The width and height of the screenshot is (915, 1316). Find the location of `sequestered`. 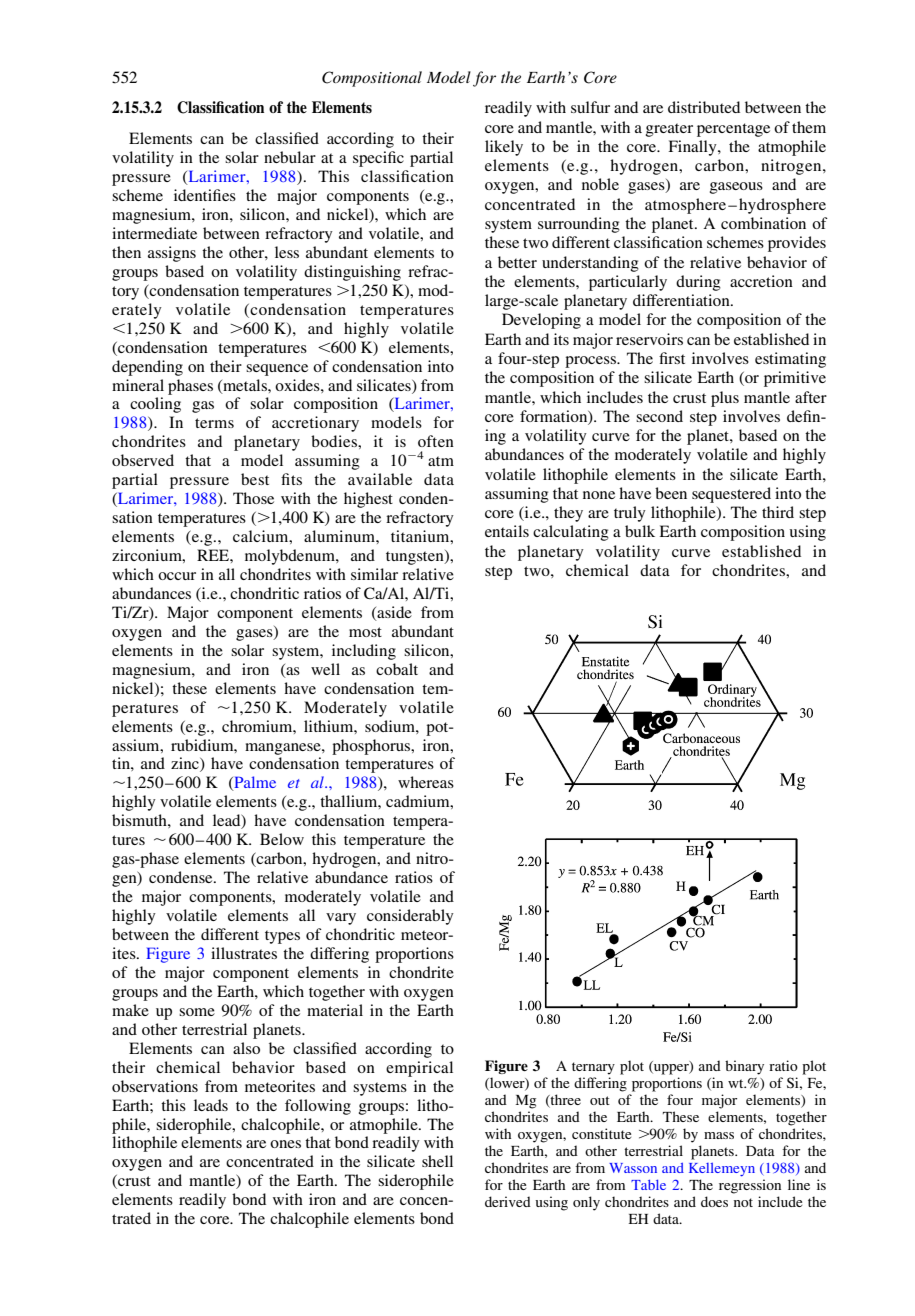

sequestered is located at coordinates (731, 495).
